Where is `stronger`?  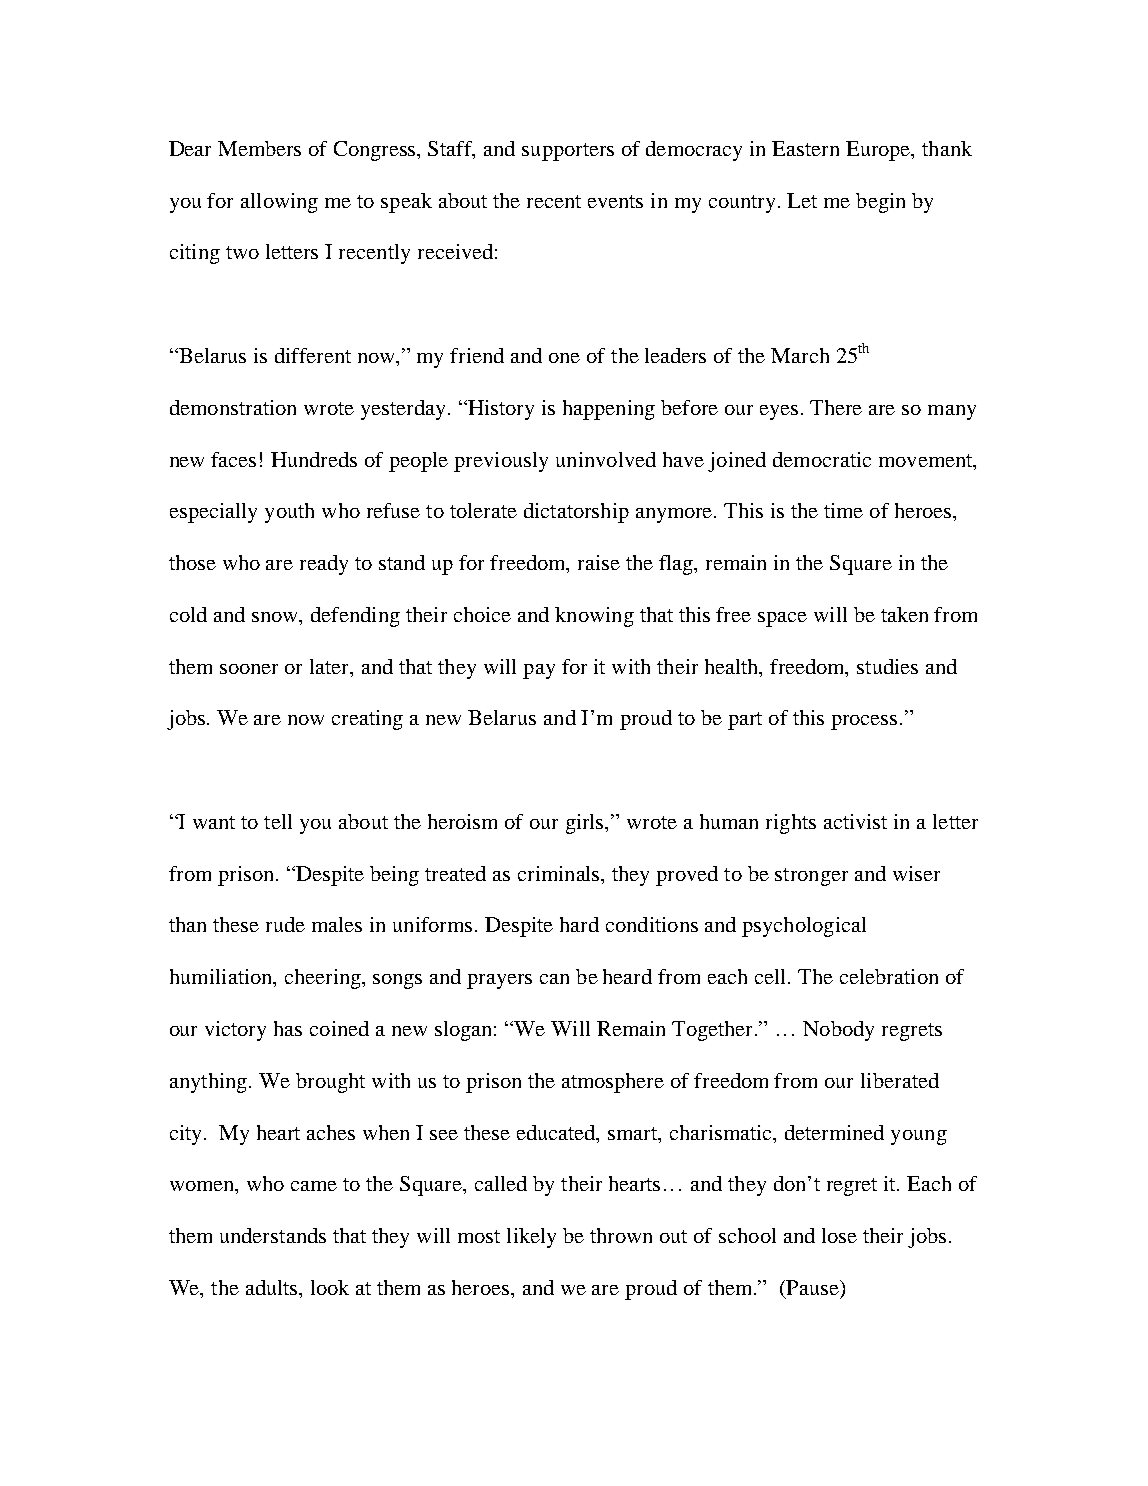
stronger is located at coordinates (811, 877).
